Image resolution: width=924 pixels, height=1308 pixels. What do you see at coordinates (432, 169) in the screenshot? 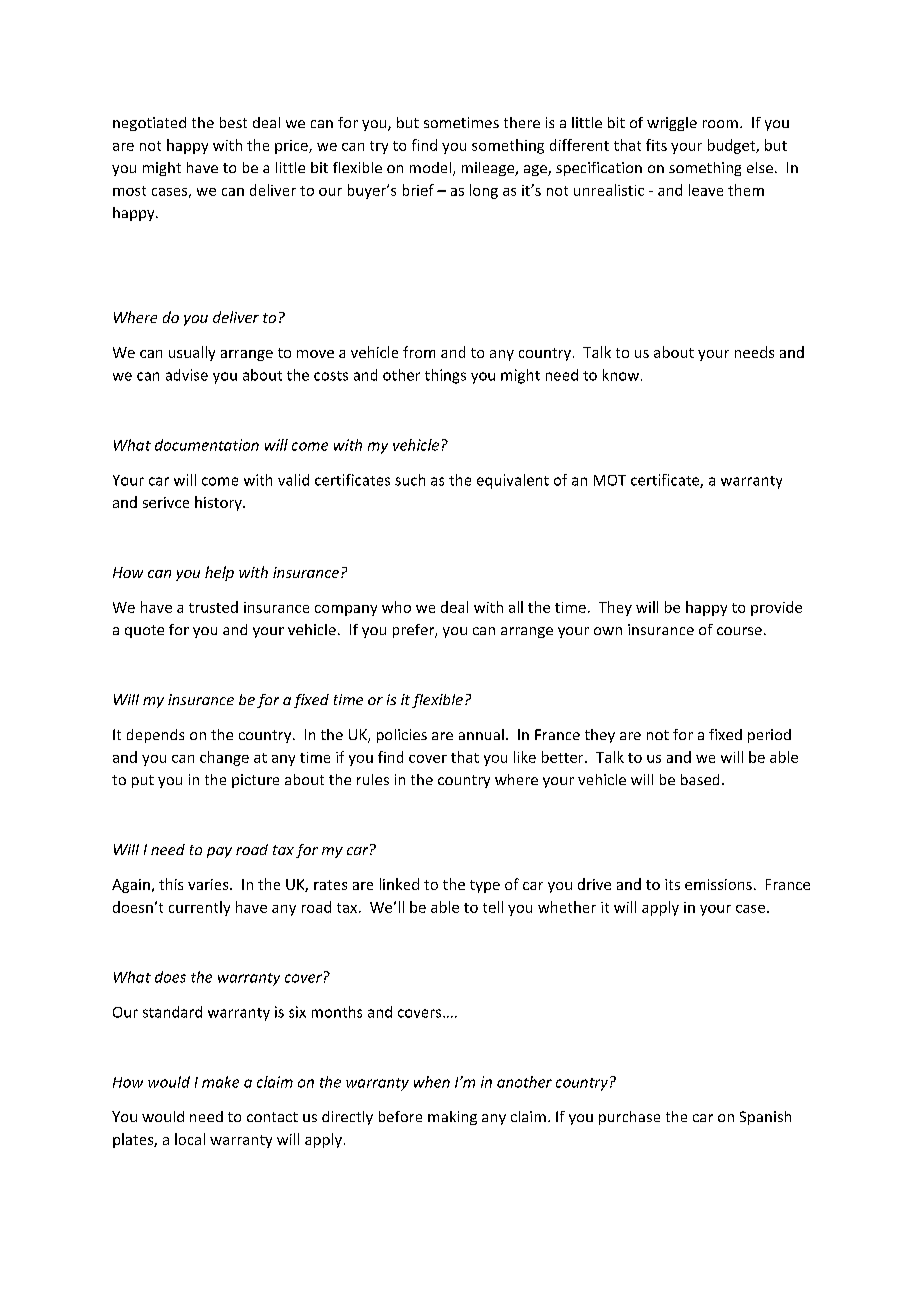
I see `model` at bounding box center [432, 169].
